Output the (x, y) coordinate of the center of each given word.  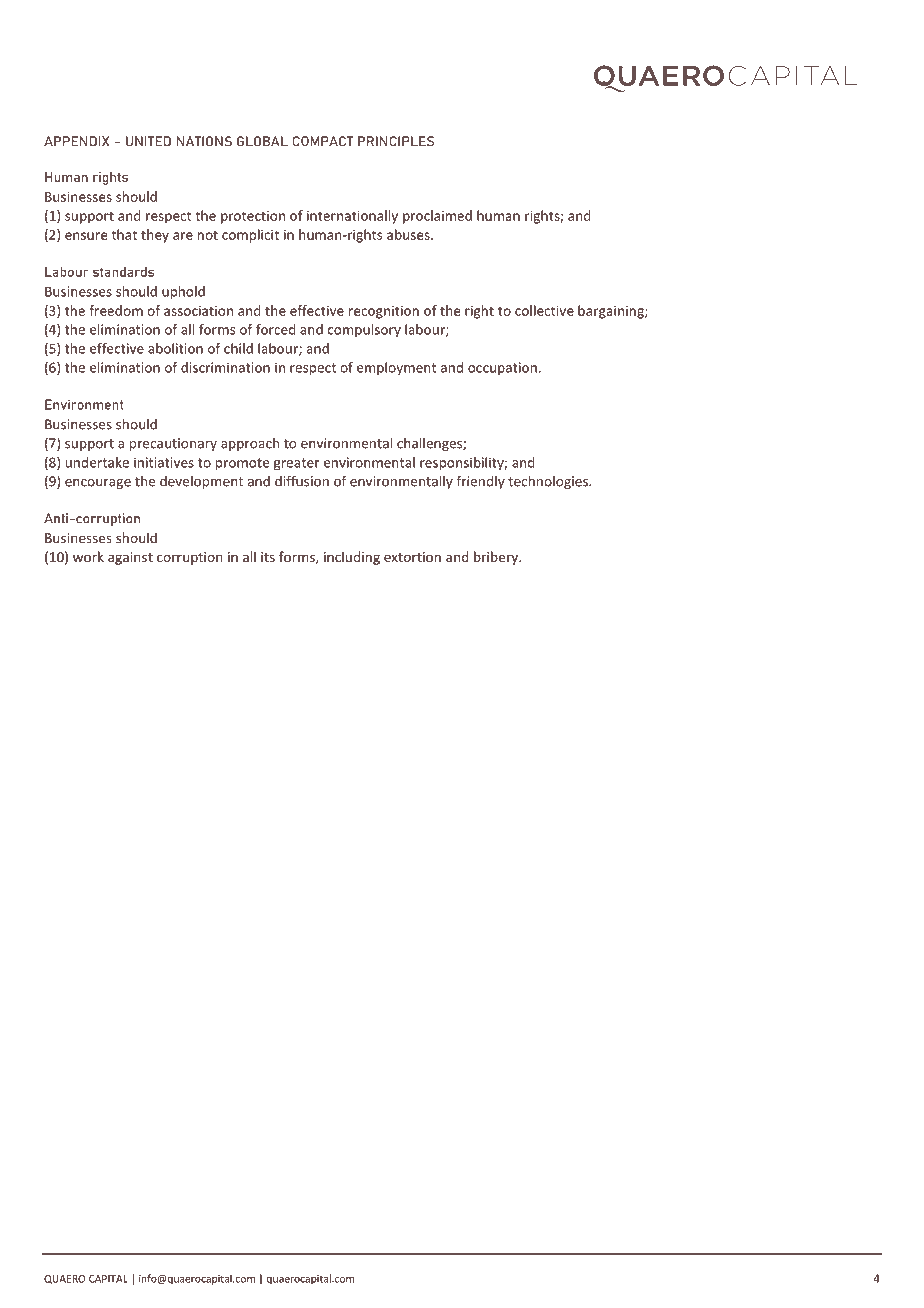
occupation (502, 368)
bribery (497, 558)
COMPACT (323, 141)
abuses (409, 234)
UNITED (148, 141)
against (130, 558)
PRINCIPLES (396, 141)
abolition (175, 348)
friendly (481, 482)
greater (297, 464)
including (352, 558)
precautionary (173, 444)
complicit (250, 236)
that (124, 234)
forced (276, 329)
